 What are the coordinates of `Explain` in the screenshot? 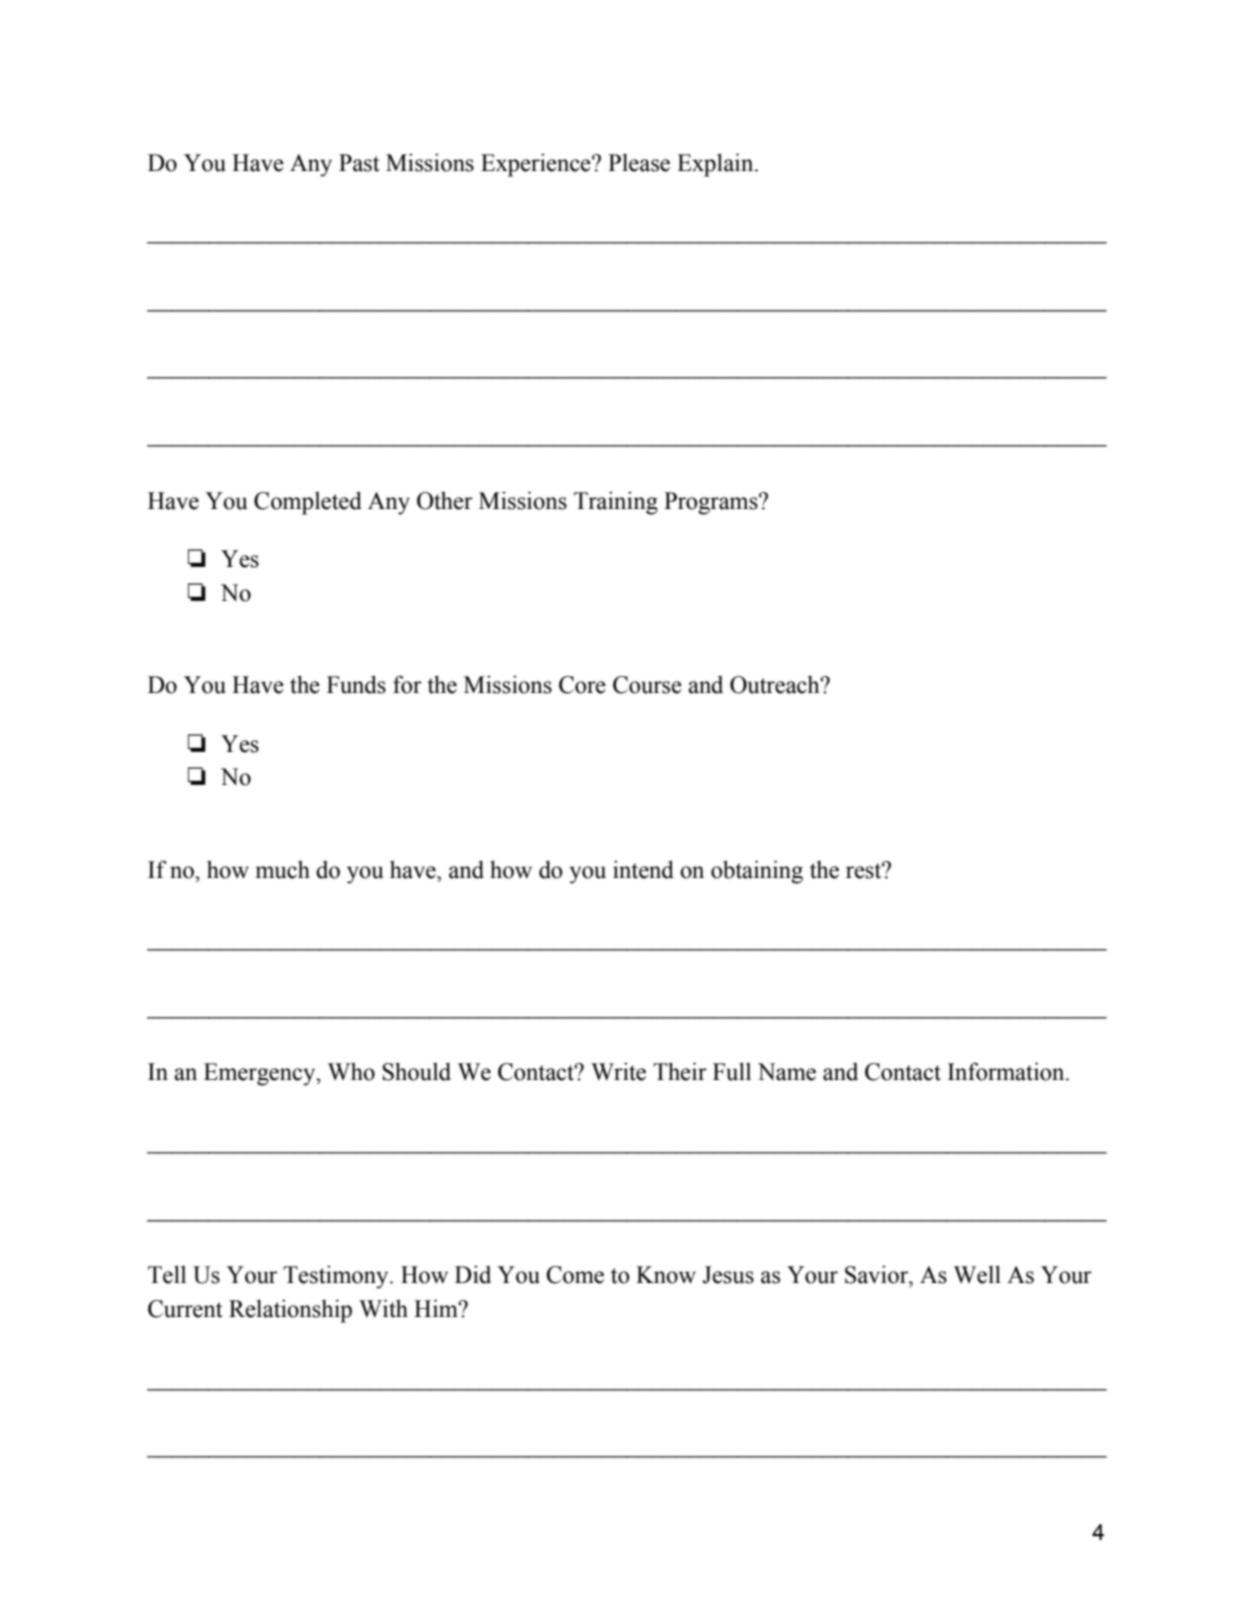 It's located at (716, 165).
